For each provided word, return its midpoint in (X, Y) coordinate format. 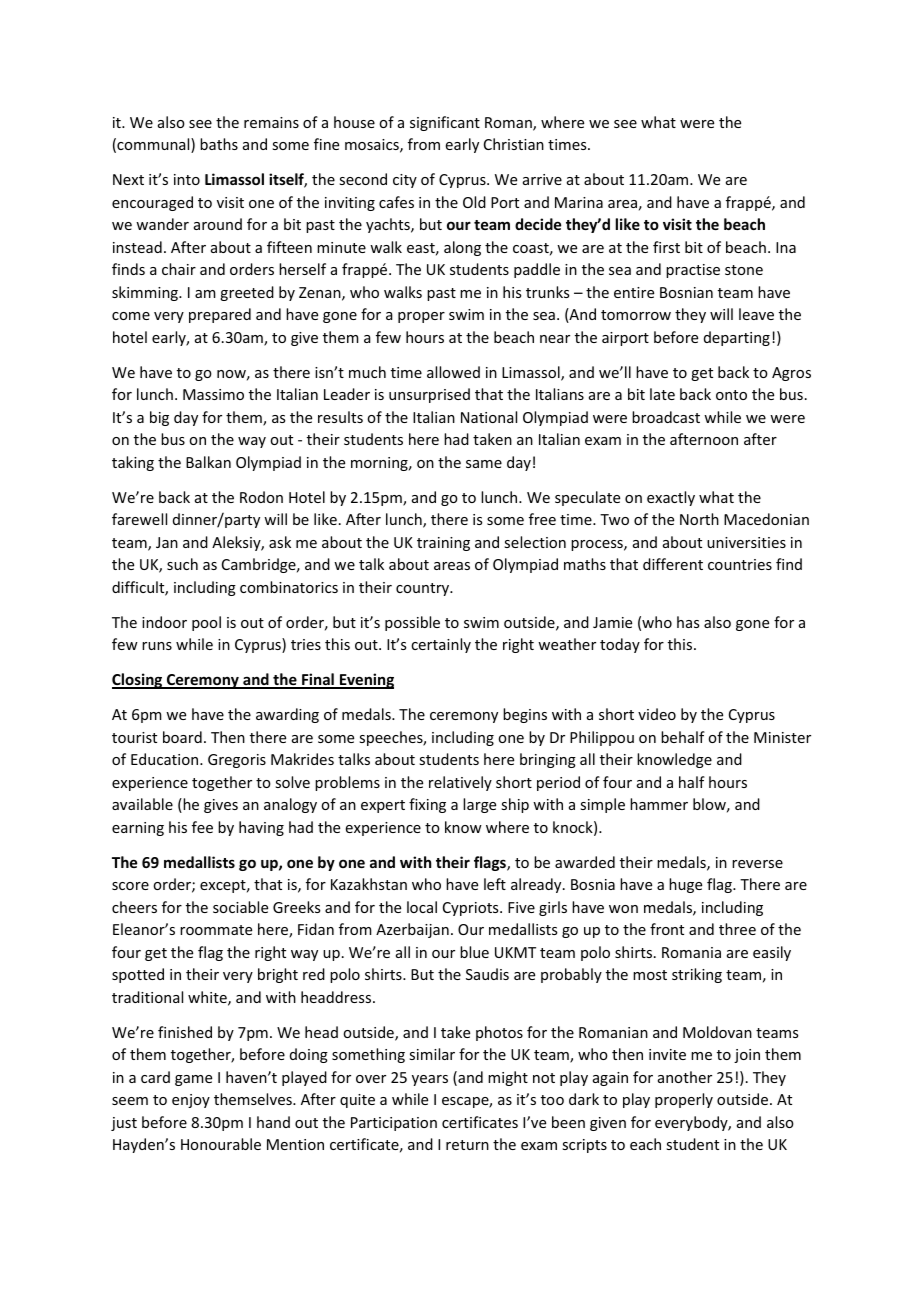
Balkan (208, 462)
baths (219, 144)
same (484, 464)
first (666, 247)
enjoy (191, 1101)
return (467, 1145)
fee (202, 827)
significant (445, 123)
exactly (671, 498)
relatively (460, 783)
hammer (659, 804)
